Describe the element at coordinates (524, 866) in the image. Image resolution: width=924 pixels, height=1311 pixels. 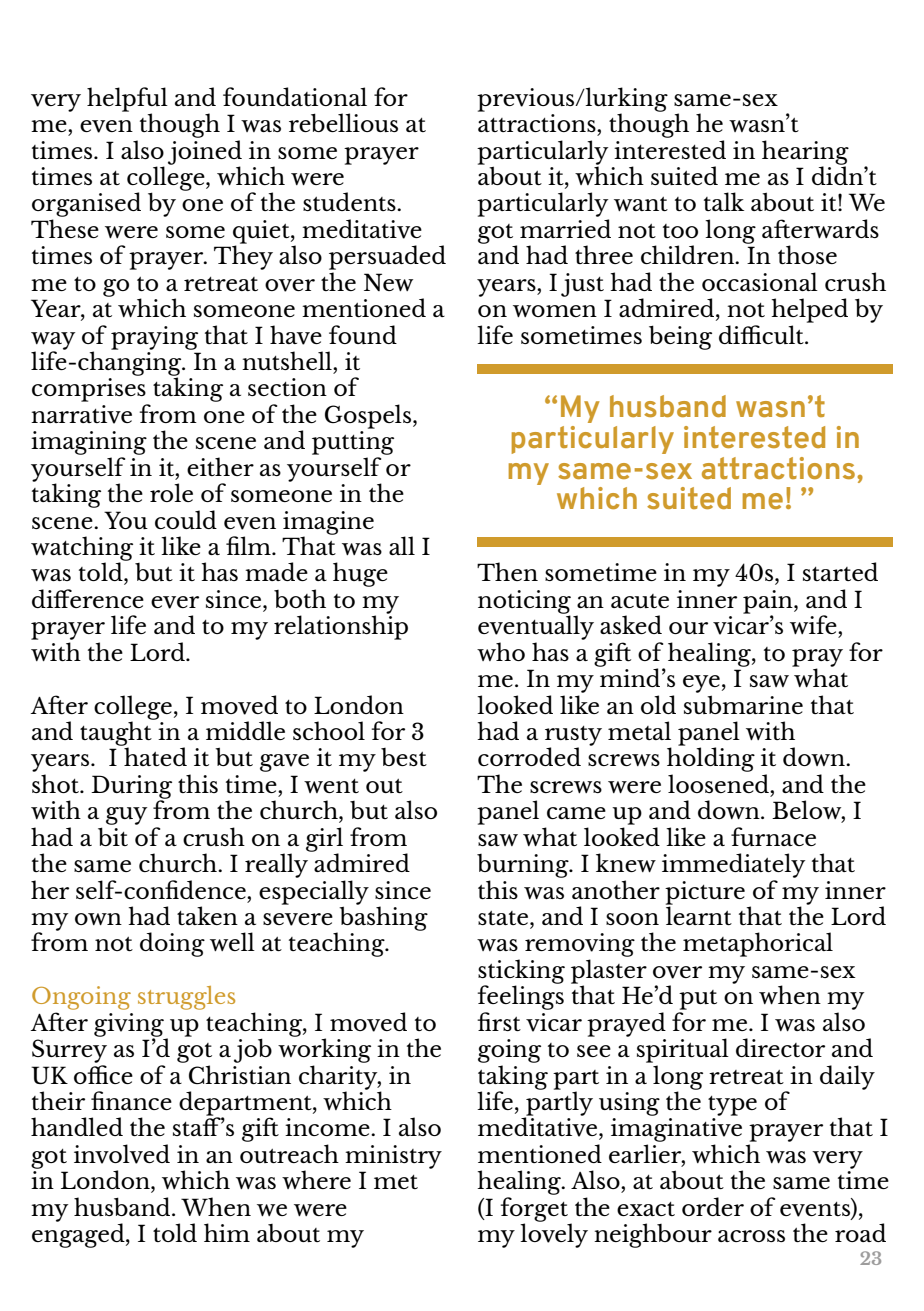
I see `burning` at that location.
